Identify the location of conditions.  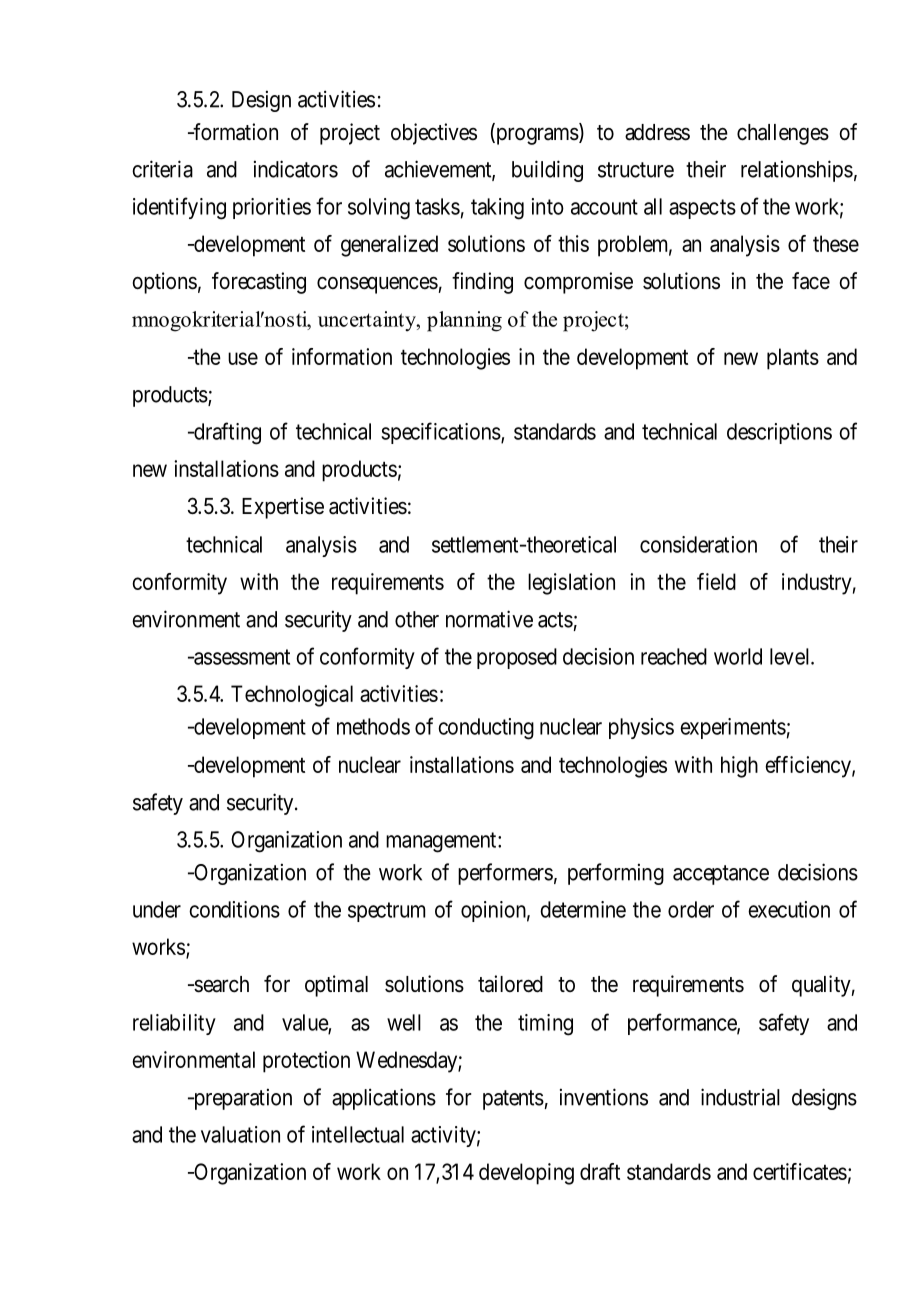
(234, 909).
